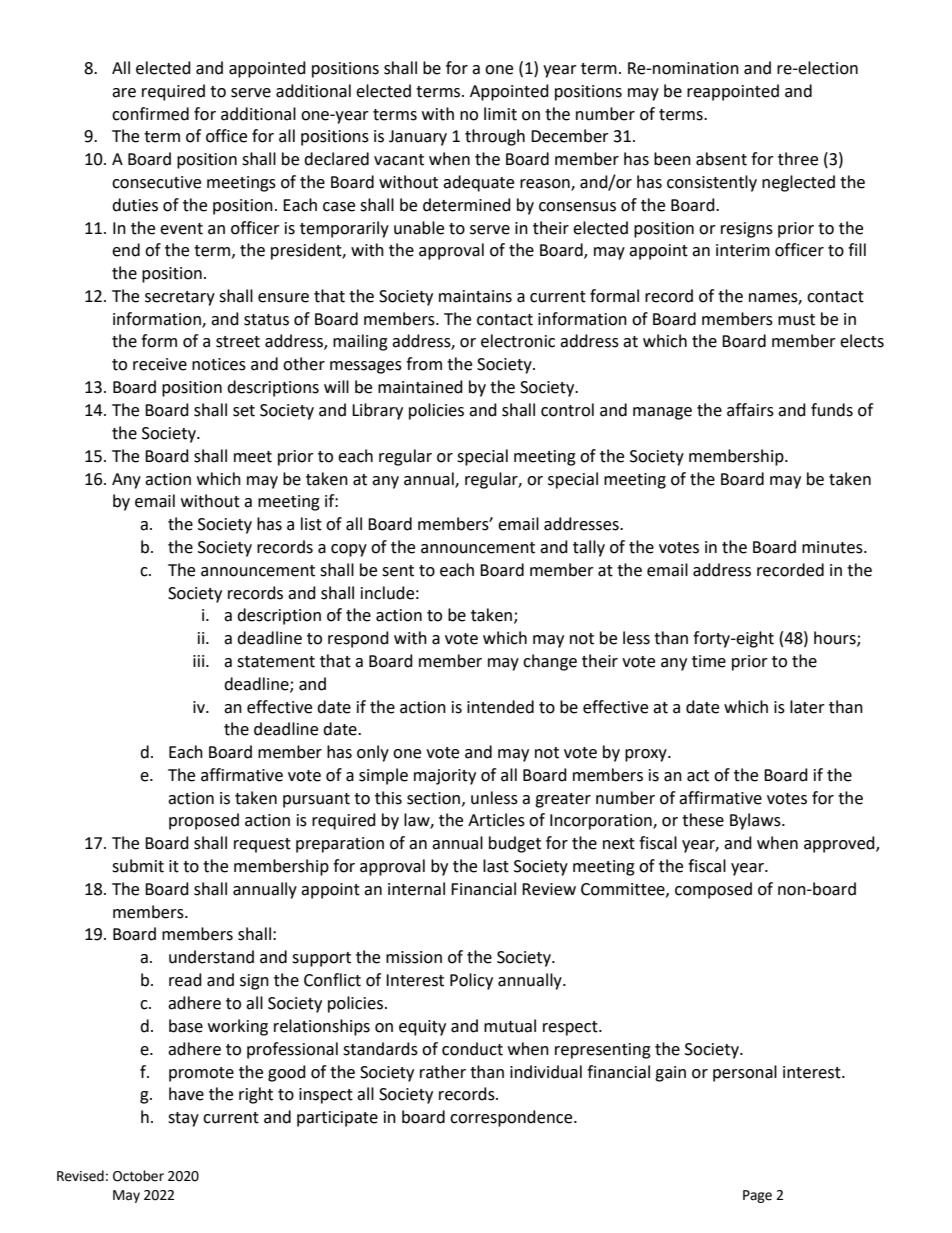 This screenshot has width=952, height=1233. What do you see at coordinates (833, 547) in the screenshot?
I see `minutes` at bounding box center [833, 547].
